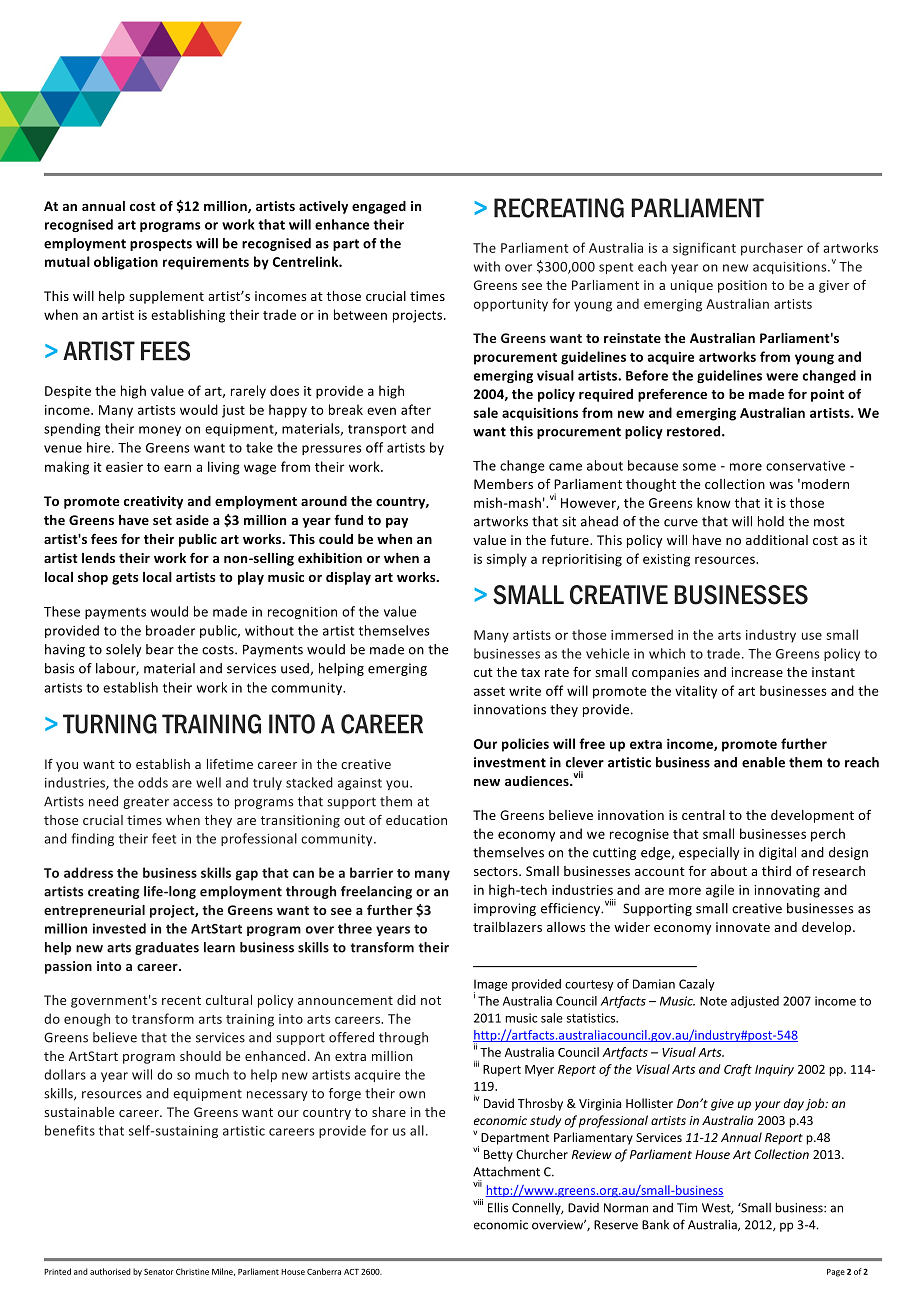  Describe the element at coordinates (772, 249) in the screenshot. I see `purchaser` at that location.
